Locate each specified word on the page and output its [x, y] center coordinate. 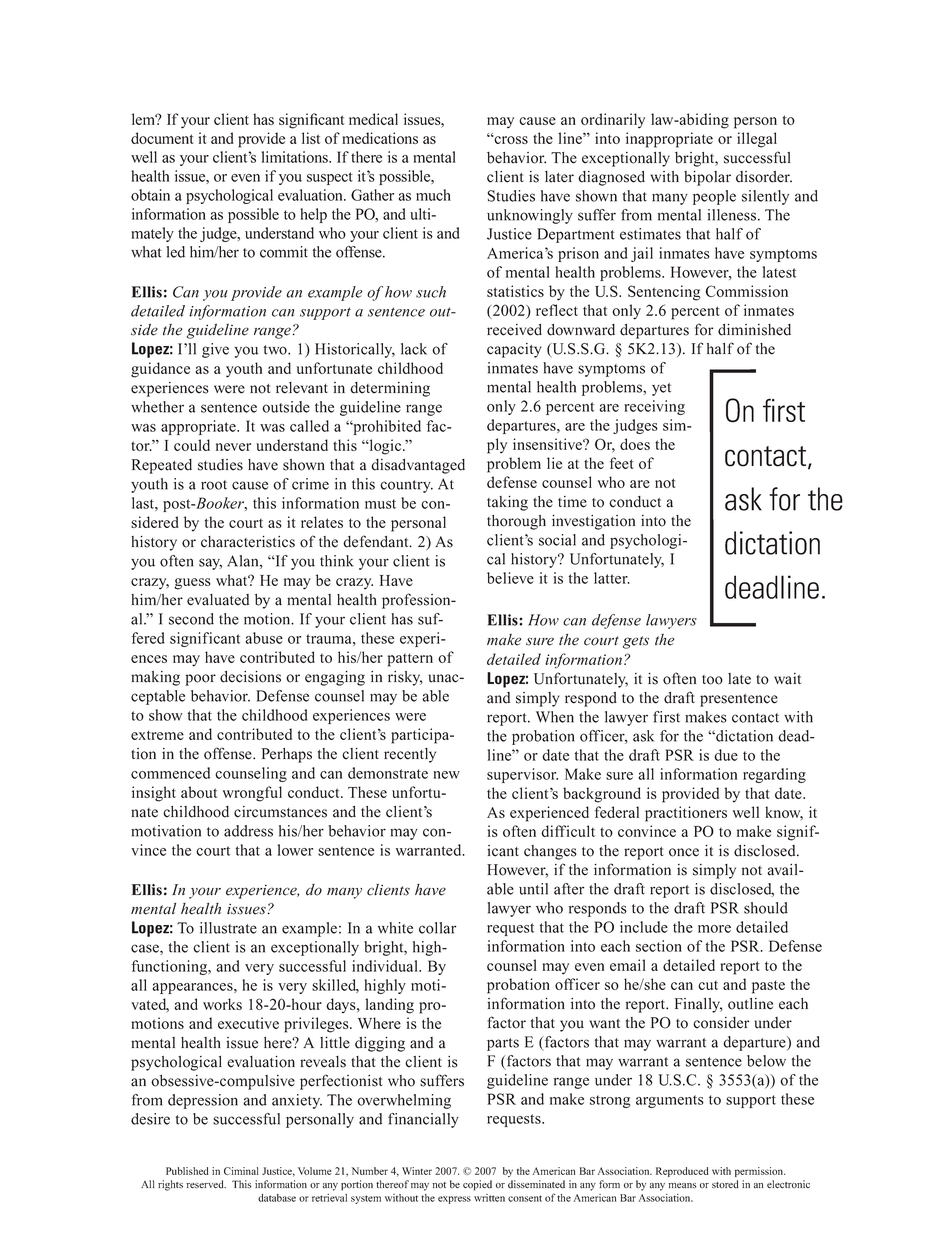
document [162, 138]
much [433, 195]
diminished [754, 330]
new [446, 775]
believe [510, 578]
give [215, 350]
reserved [206, 1184]
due [726, 755]
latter [612, 578]
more [714, 929]
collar [437, 928]
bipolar [707, 178]
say [210, 564]
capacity [514, 350]
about [199, 792]
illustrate [228, 928]
